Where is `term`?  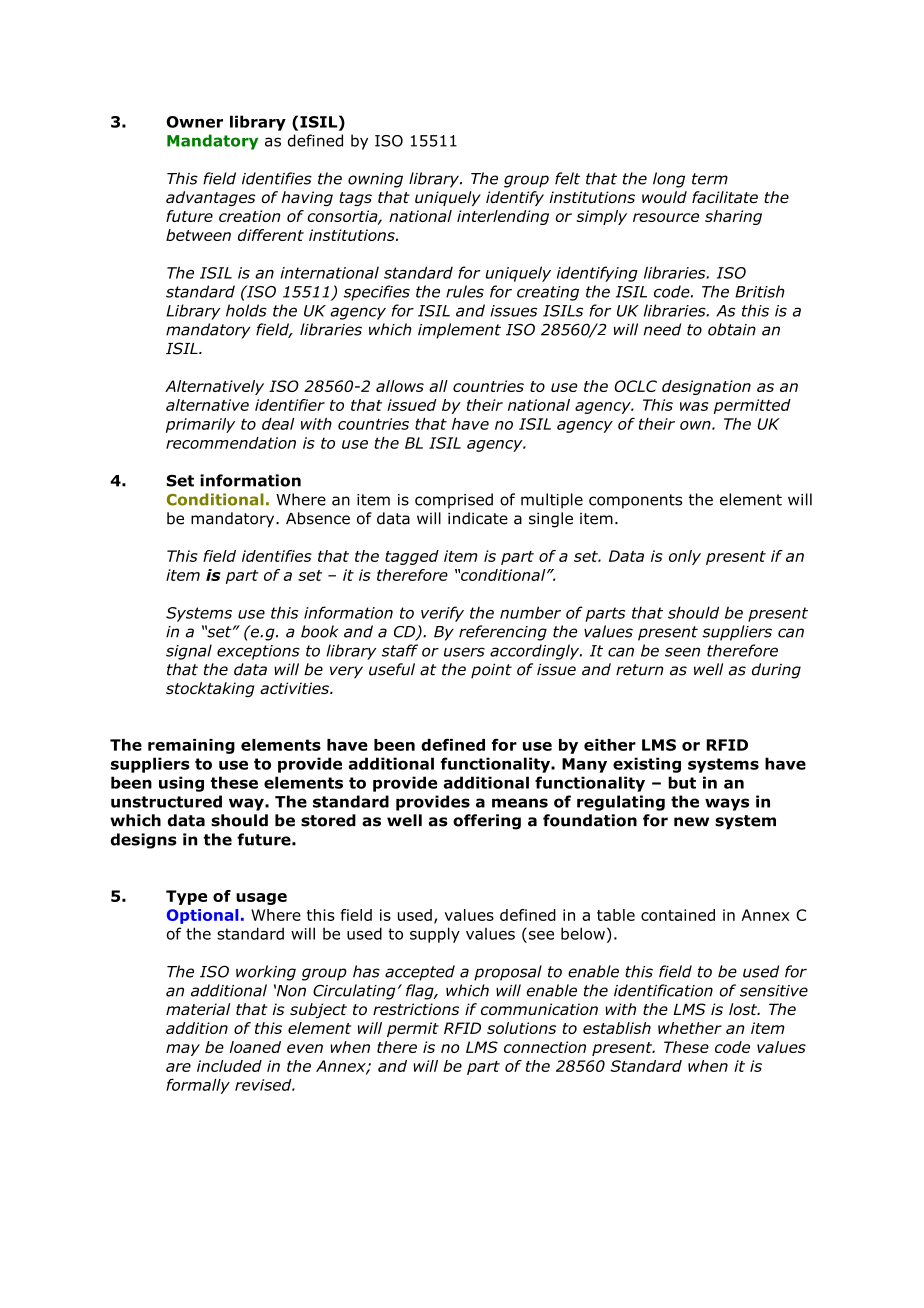
term is located at coordinates (710, 179).
